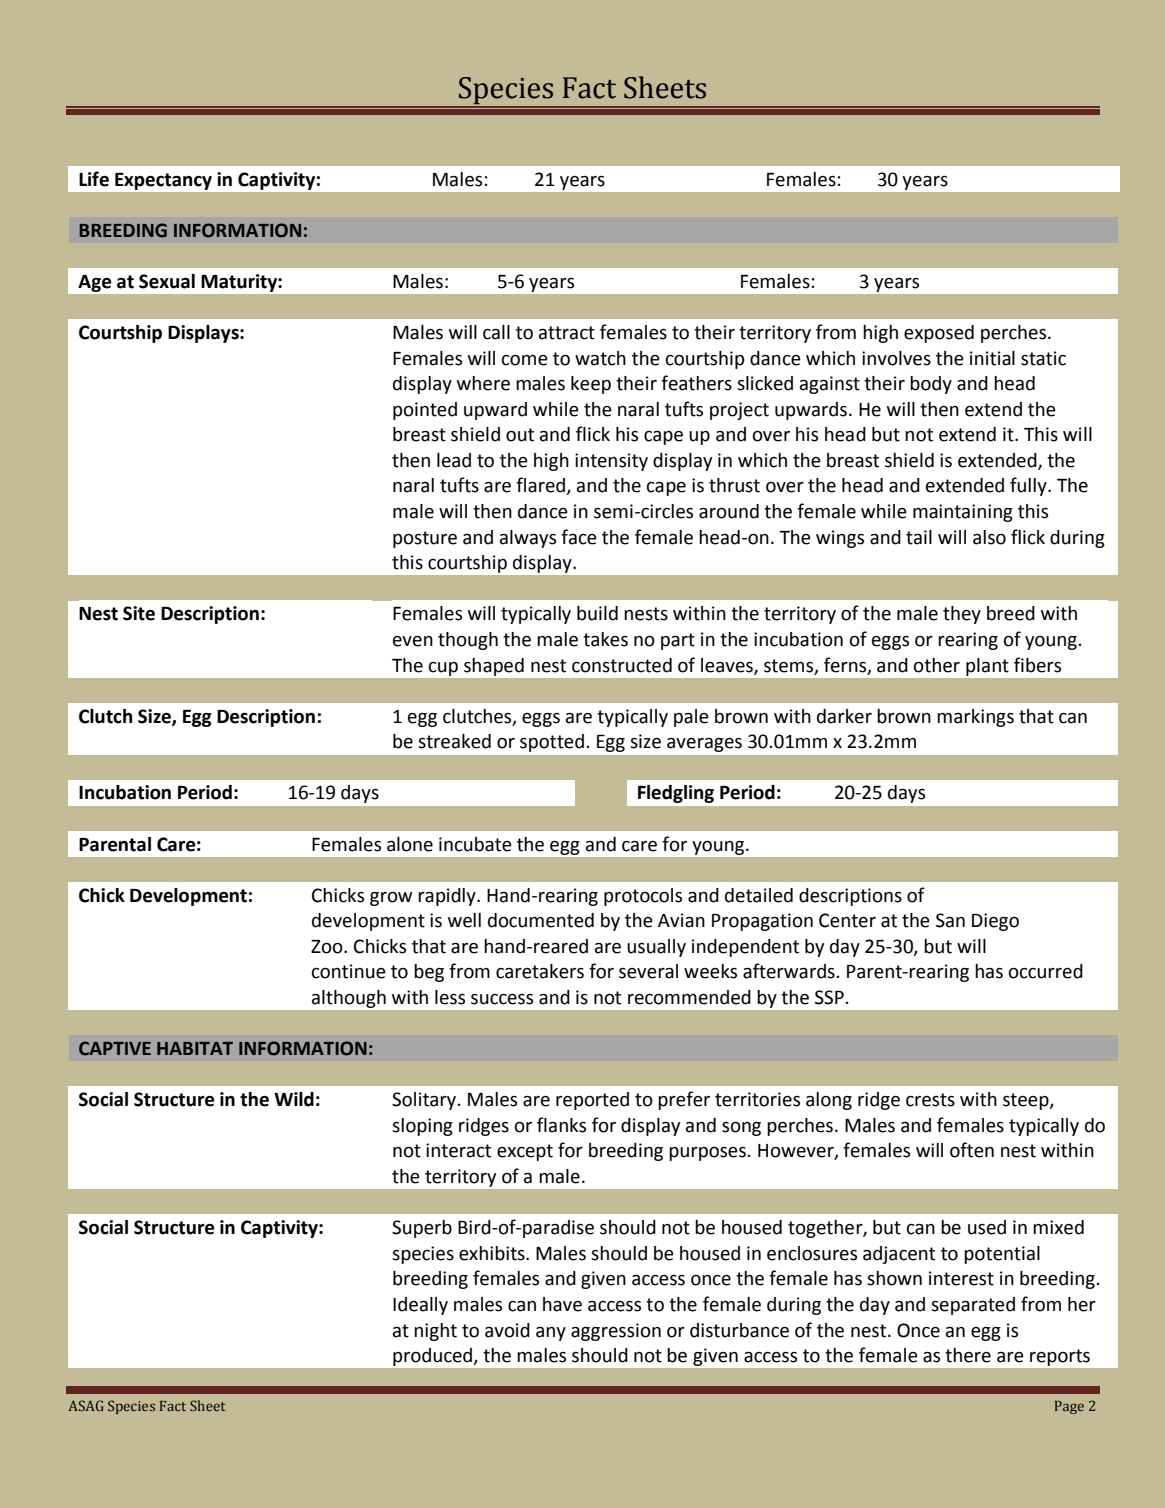 The image size is (1165, 1508). What do you see at coordinates (567, 333) in the document?
I see `attract` at bounding box center [567, 333].
